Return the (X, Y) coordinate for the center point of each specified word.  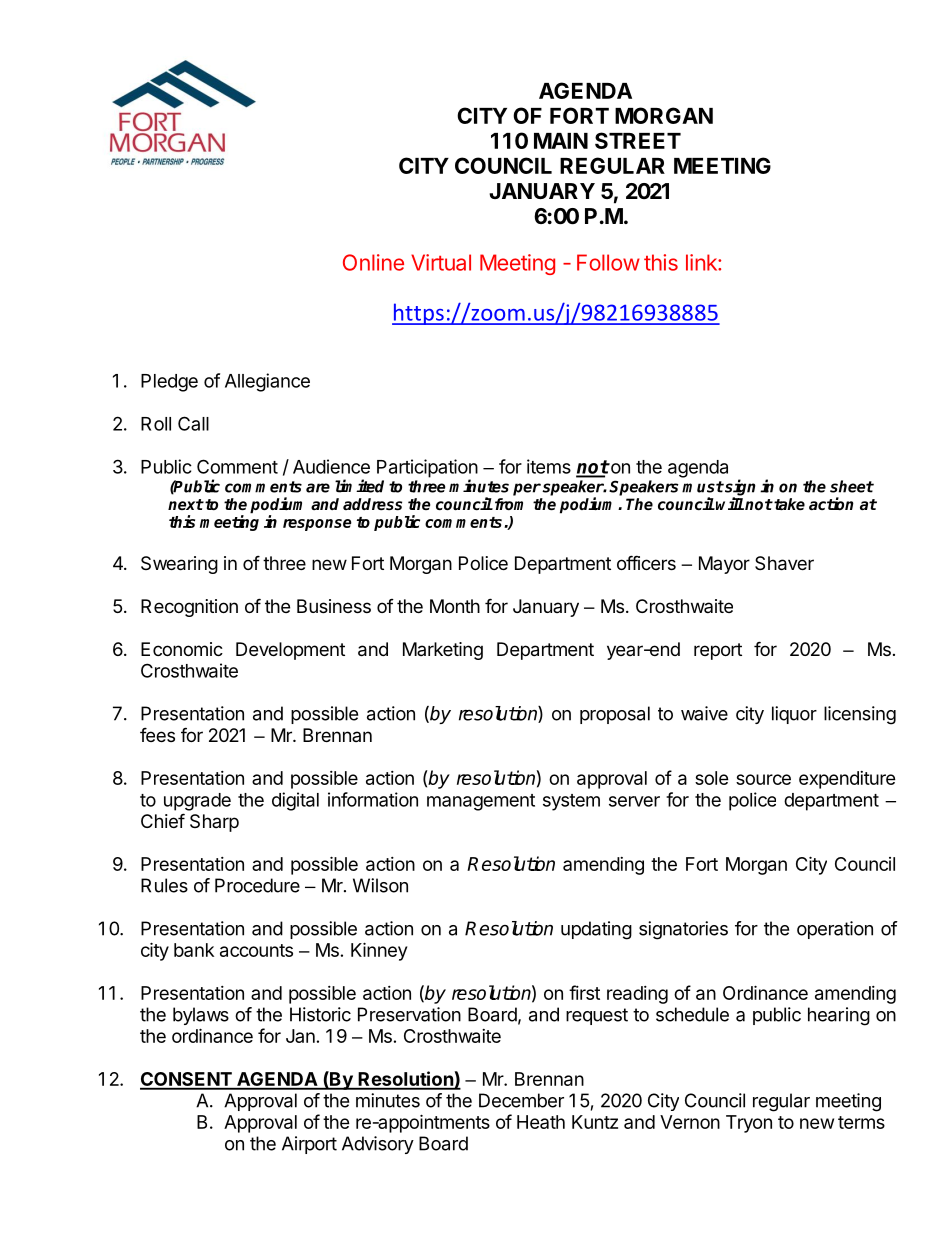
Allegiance (267, 382)
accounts (256, 950)
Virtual (441, 262)
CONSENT (187, 1080)
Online (373, 262)
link (702, 262)
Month (455, 606)
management (481, 802)
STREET (638, 140)
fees (157, 734)
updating (596, 930)
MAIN (561, 141)
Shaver (784, 563)
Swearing (179, 565)
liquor (794, 715)
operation (835, 930)
